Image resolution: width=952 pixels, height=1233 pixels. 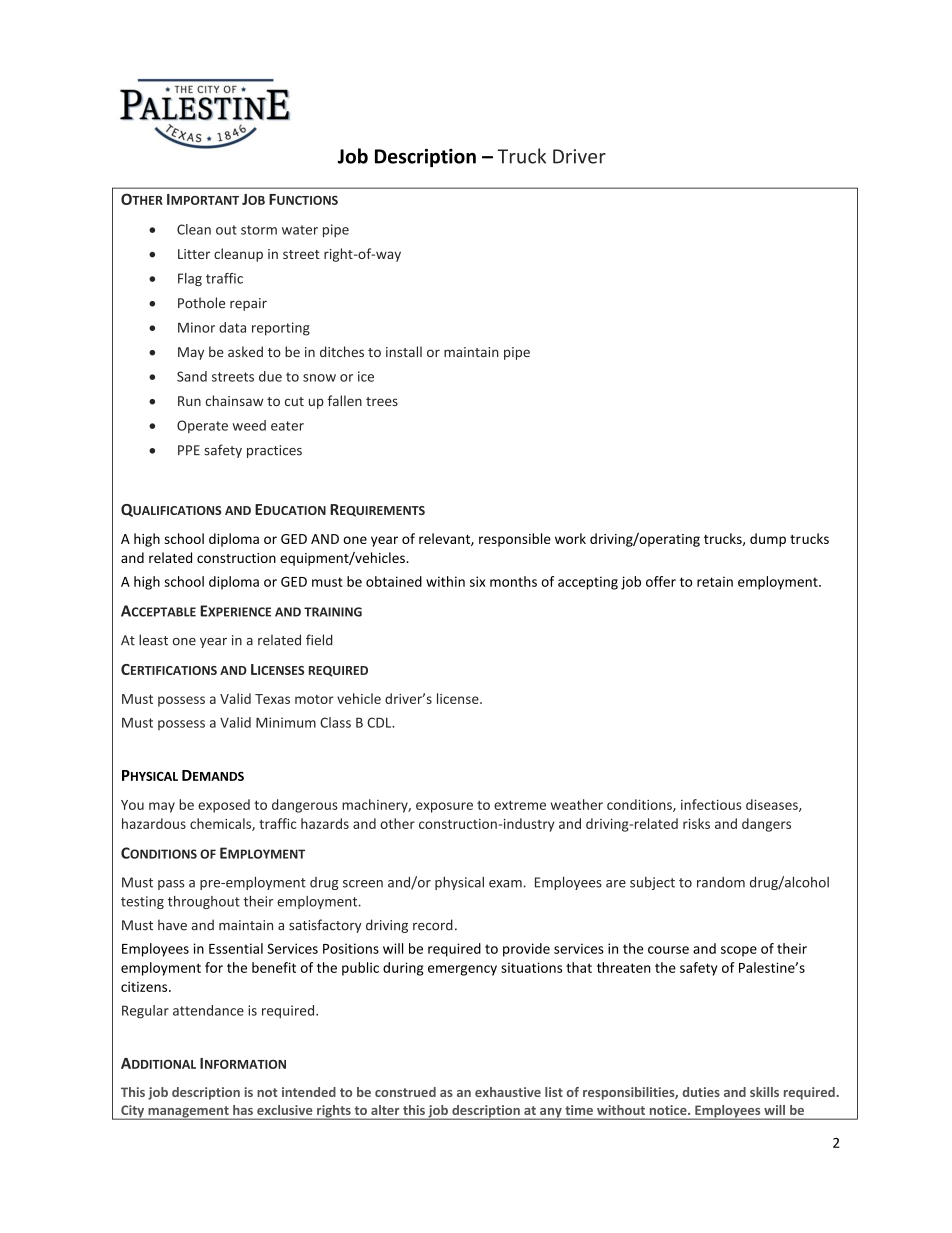 What do you see at coordinates (188, 1113) in the document?
I see `management` at bounding box center [188, 1113].
